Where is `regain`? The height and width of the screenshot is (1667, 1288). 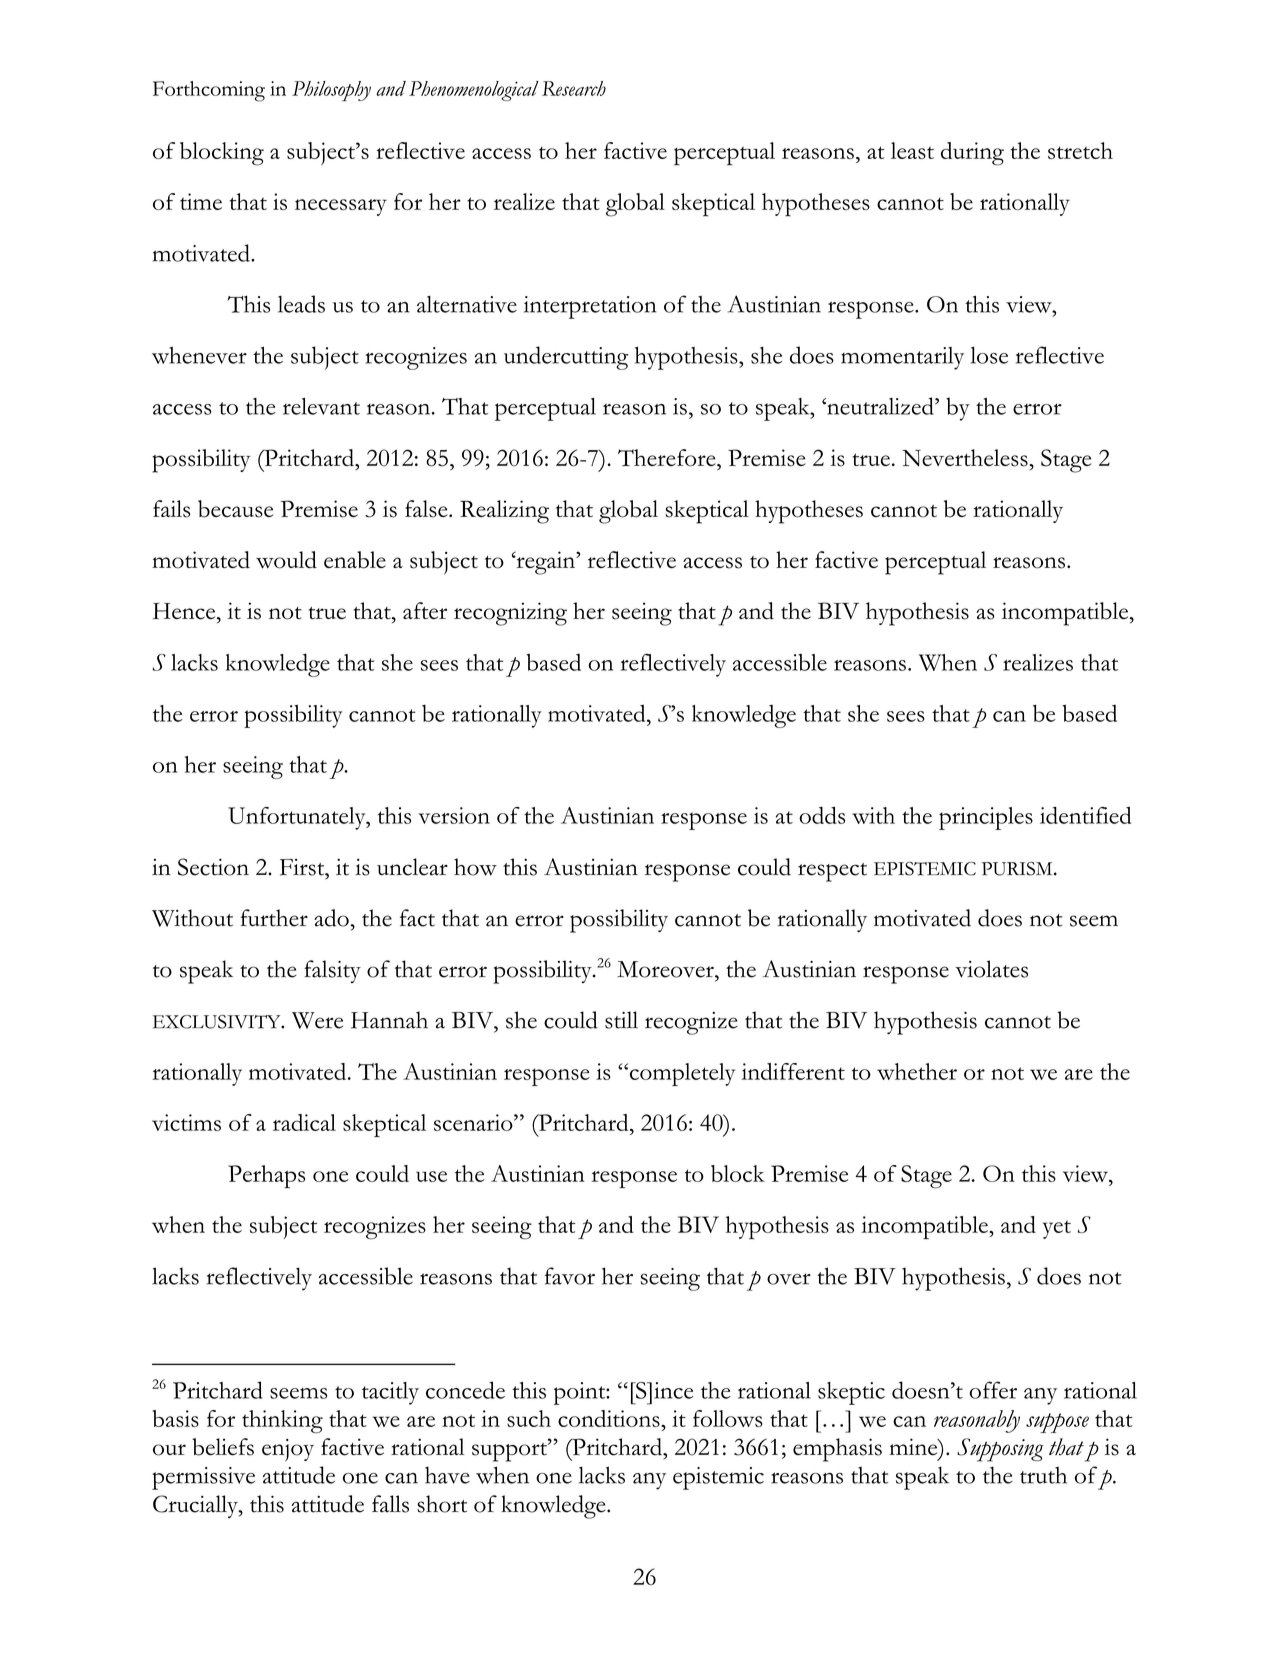 regain is located at coordinates (545, 563).
